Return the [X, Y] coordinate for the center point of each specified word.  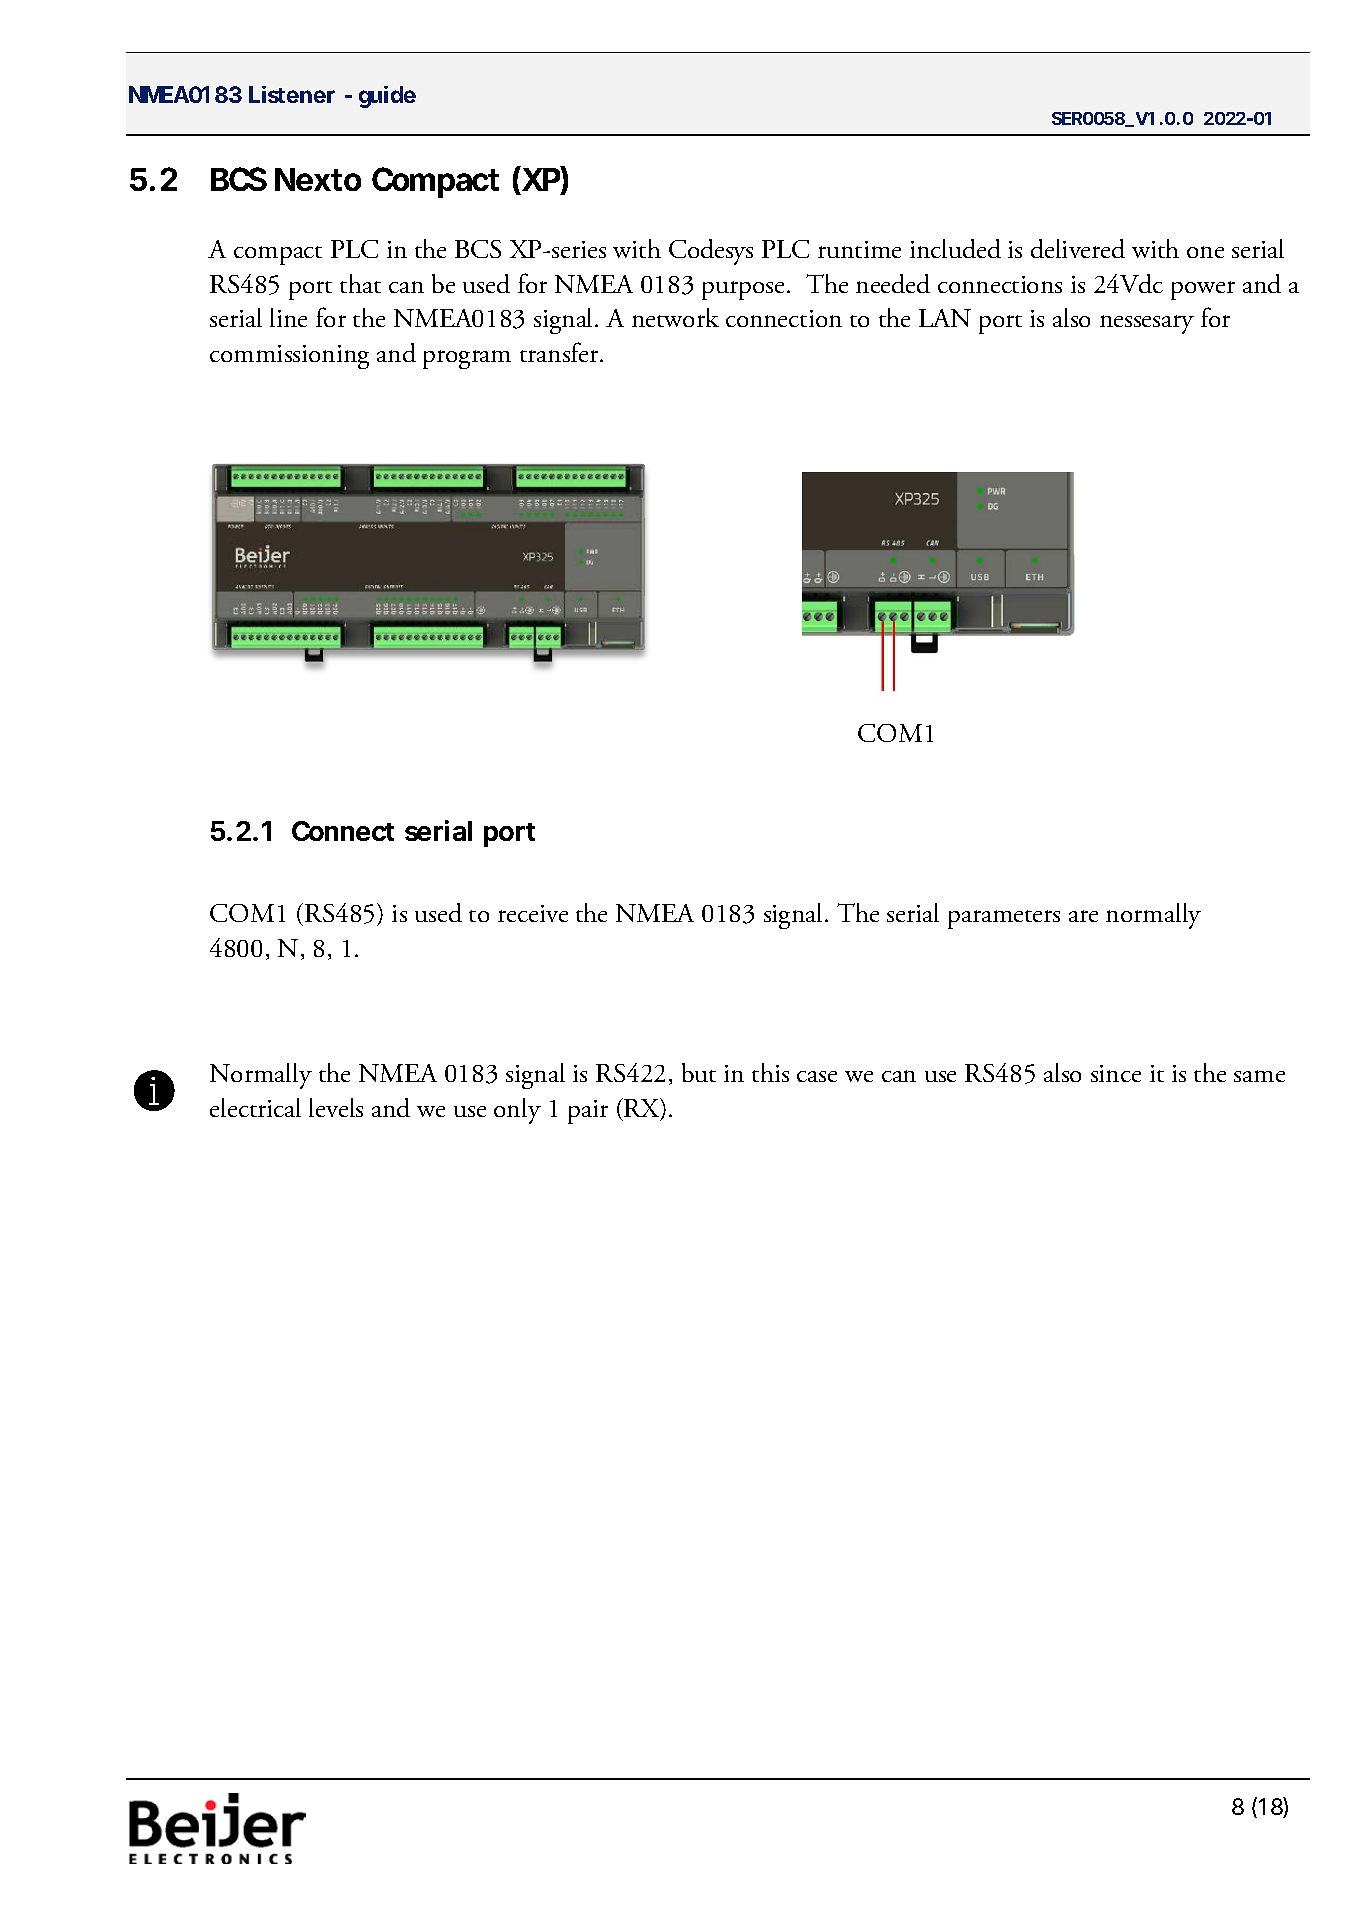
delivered [1078, 248]
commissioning [289, 357]
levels [336, 1107]
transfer [560, 352]
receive [533, 913]
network [675, 317]
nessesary [1147, 324]
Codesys [711, 252]
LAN [945, 318]
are [1083, 916]
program [467, 359]
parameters [1004, 919]
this [770, 1072]
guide [387, 97]
